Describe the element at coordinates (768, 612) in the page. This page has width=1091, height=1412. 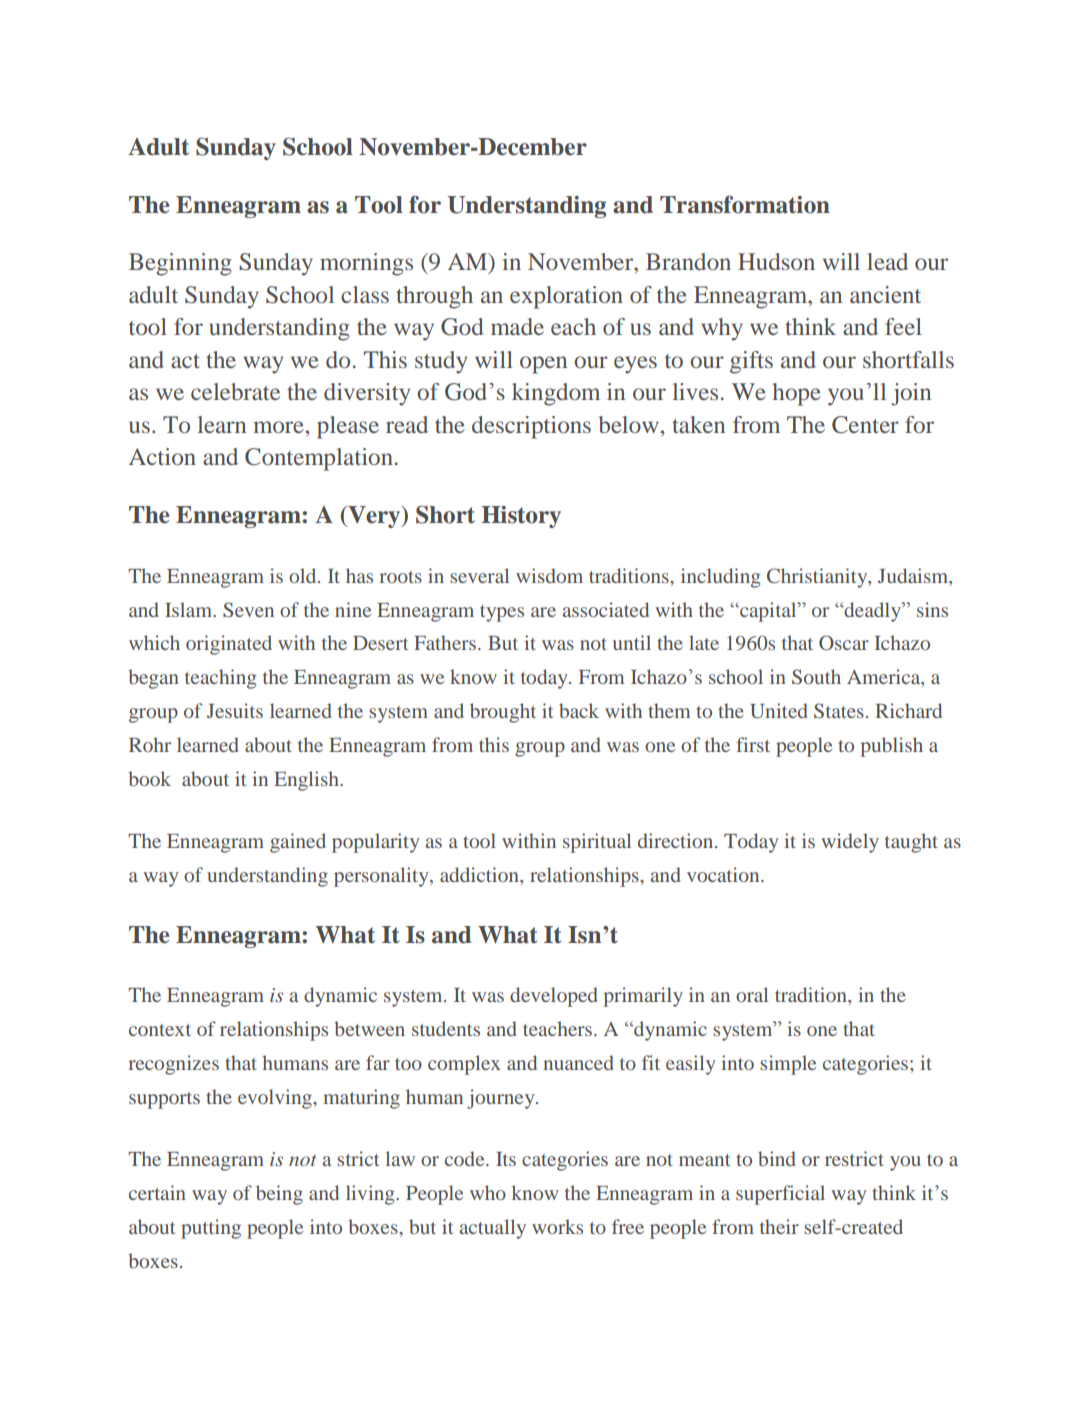
I see `capital` at that location.
